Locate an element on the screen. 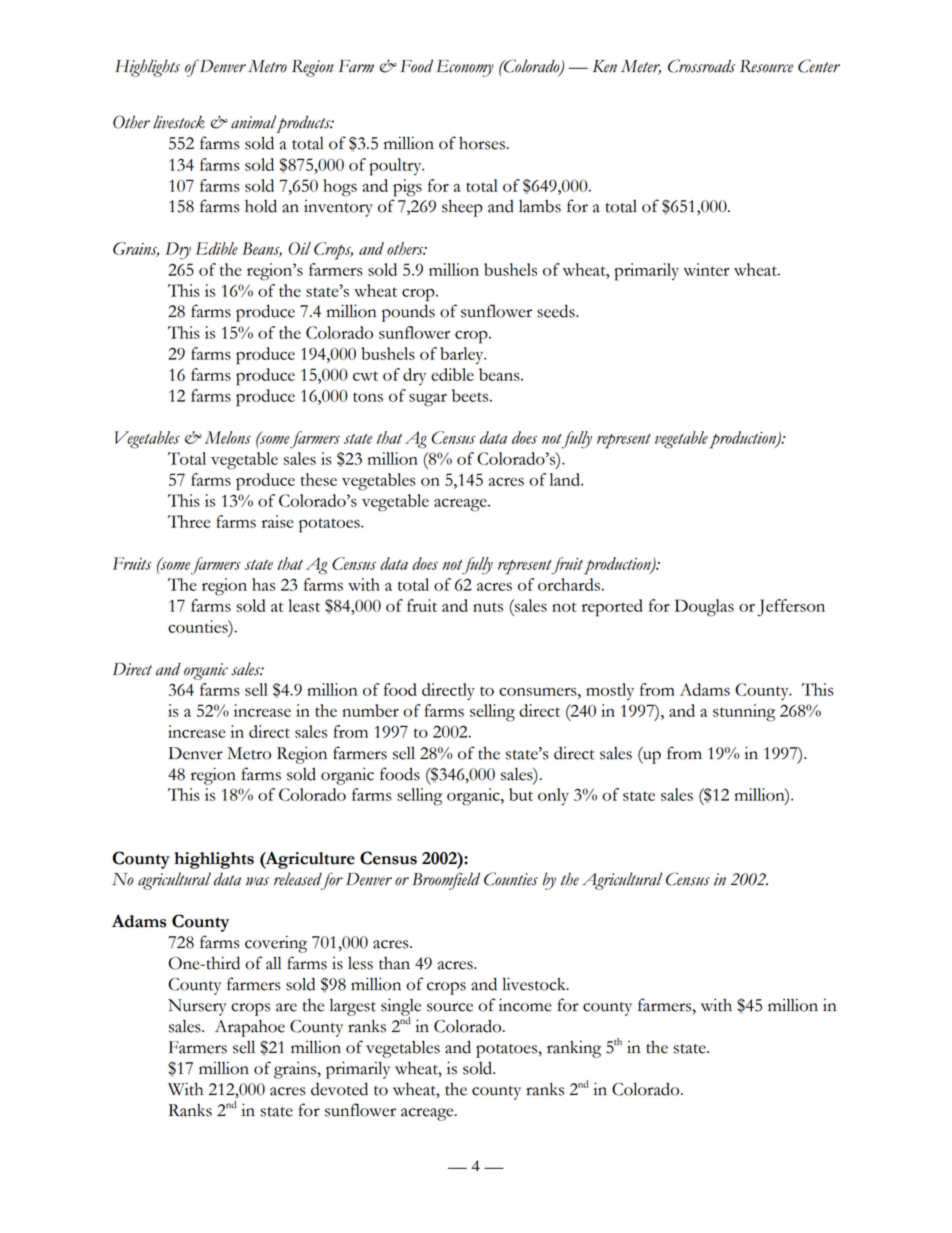 The height and width of the screenshot is (1233, 952). winter is located at coordinates (706, 269).
